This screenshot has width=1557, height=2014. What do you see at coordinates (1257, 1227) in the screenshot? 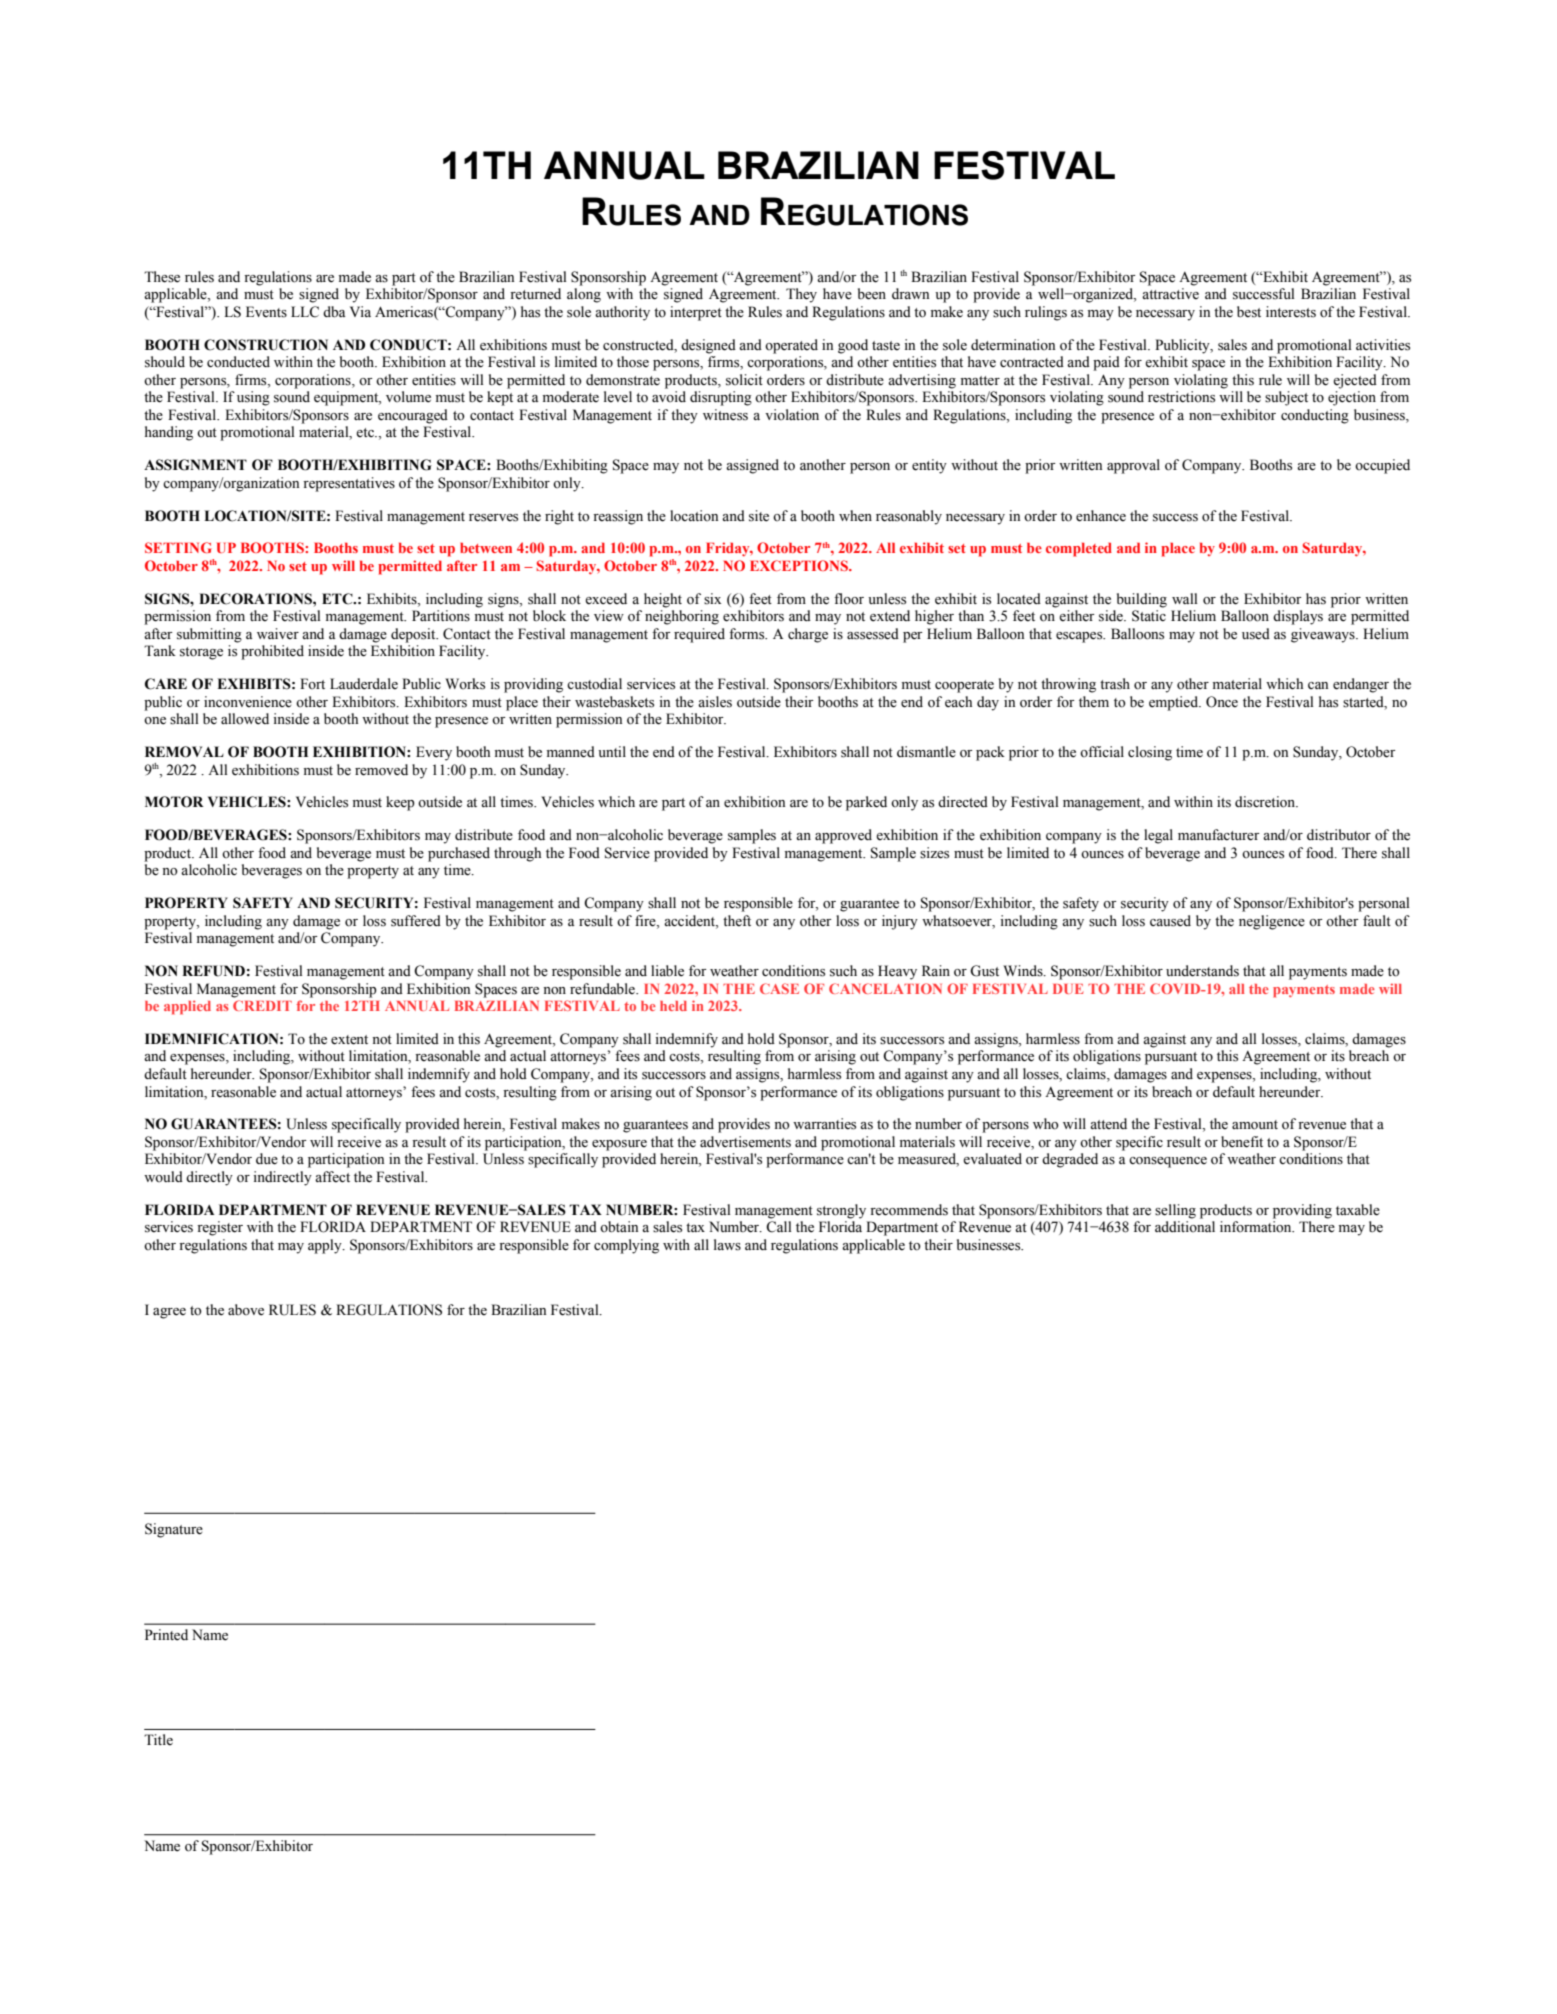
I see `information` at bounding box center [1257, 1227].
